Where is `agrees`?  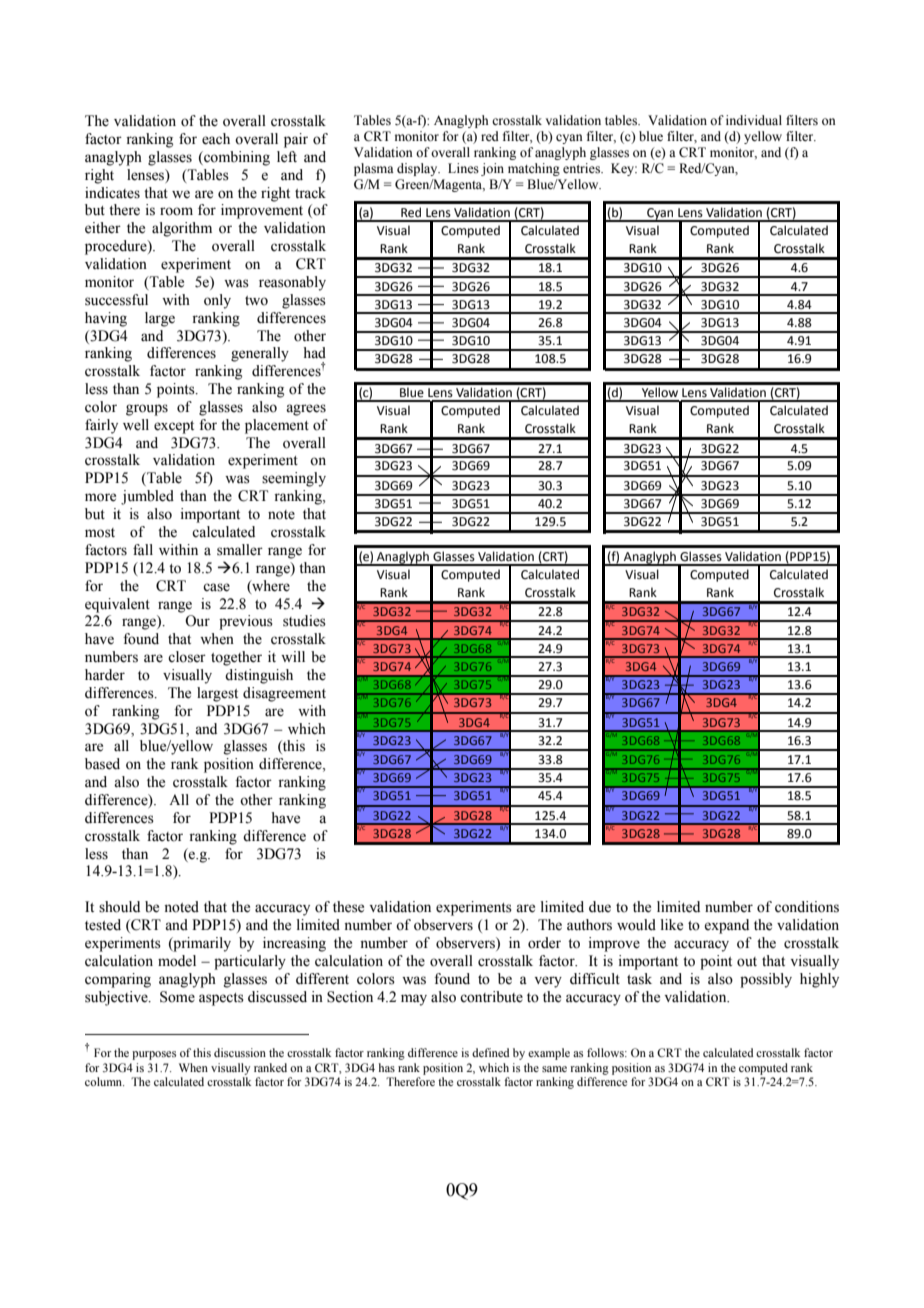
agrees is located at coordinates (306, 410).
